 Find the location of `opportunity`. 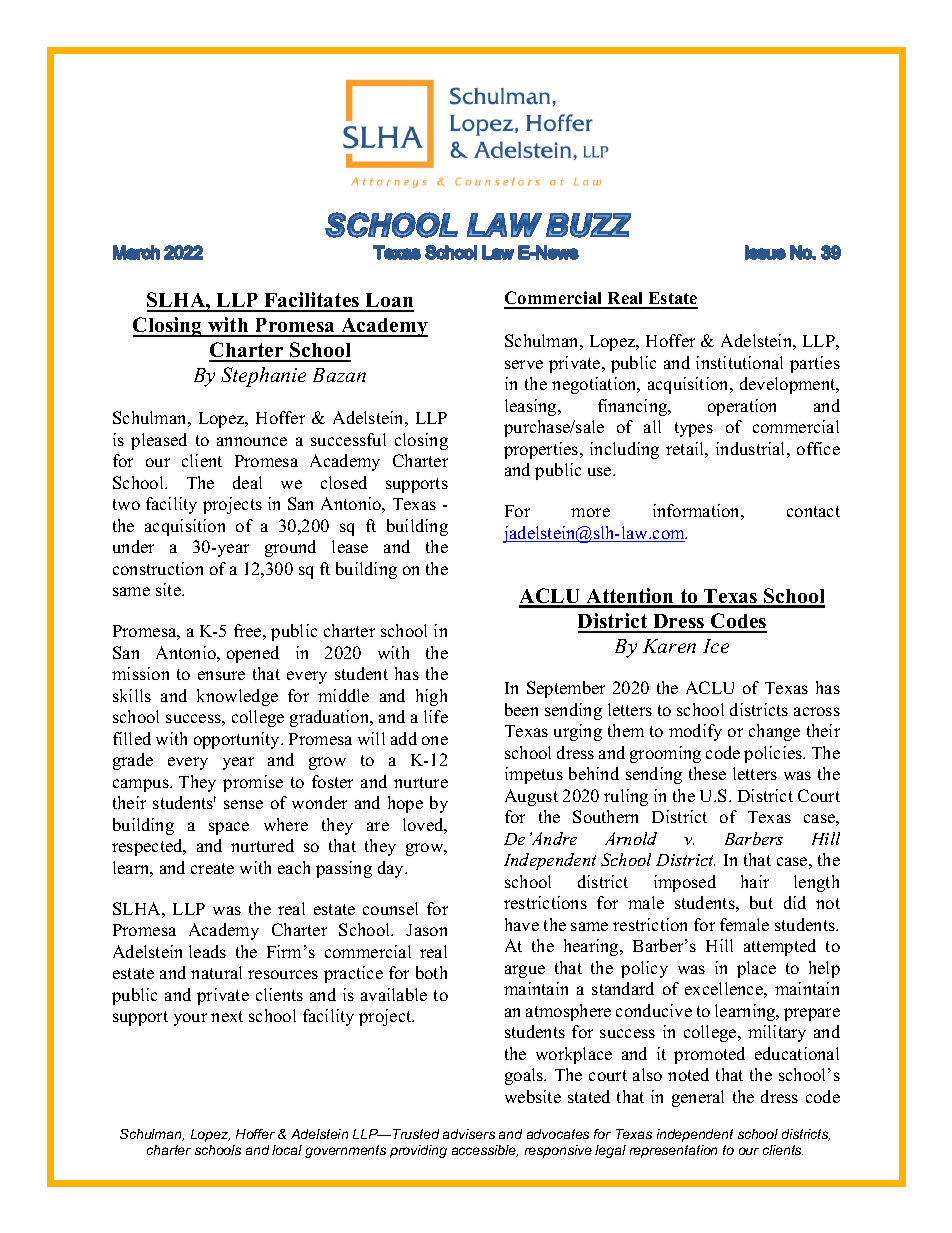

opportunity is located at coordinates (238, 740).
